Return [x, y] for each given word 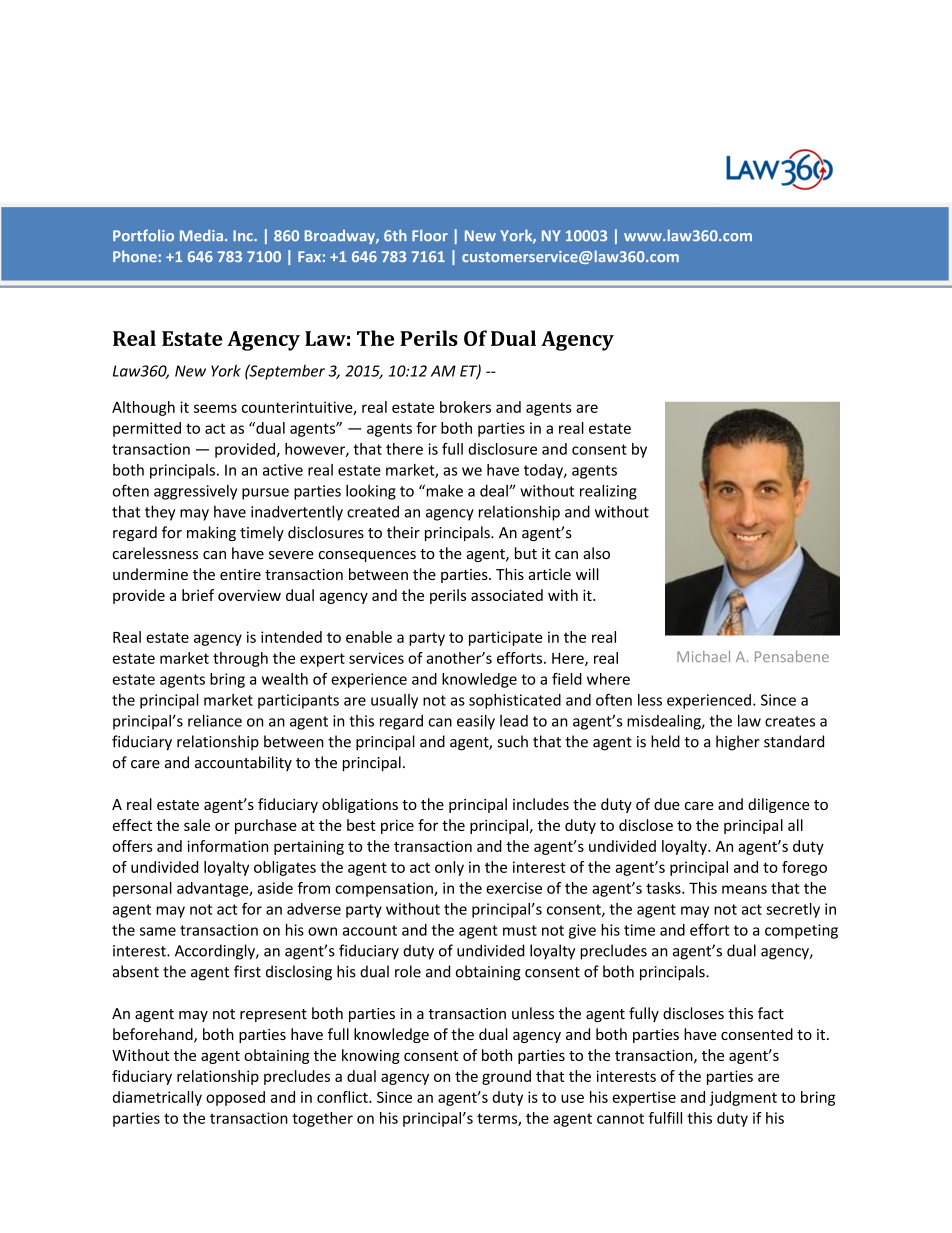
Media [201, 235]
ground [506, 1077]
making [211, 533]
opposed [235, 1098]
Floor [430, 235]
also [596, 553]
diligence [779, 805]
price [397, 826]
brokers [465, 407]
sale [197, 825]
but [526, 553]
